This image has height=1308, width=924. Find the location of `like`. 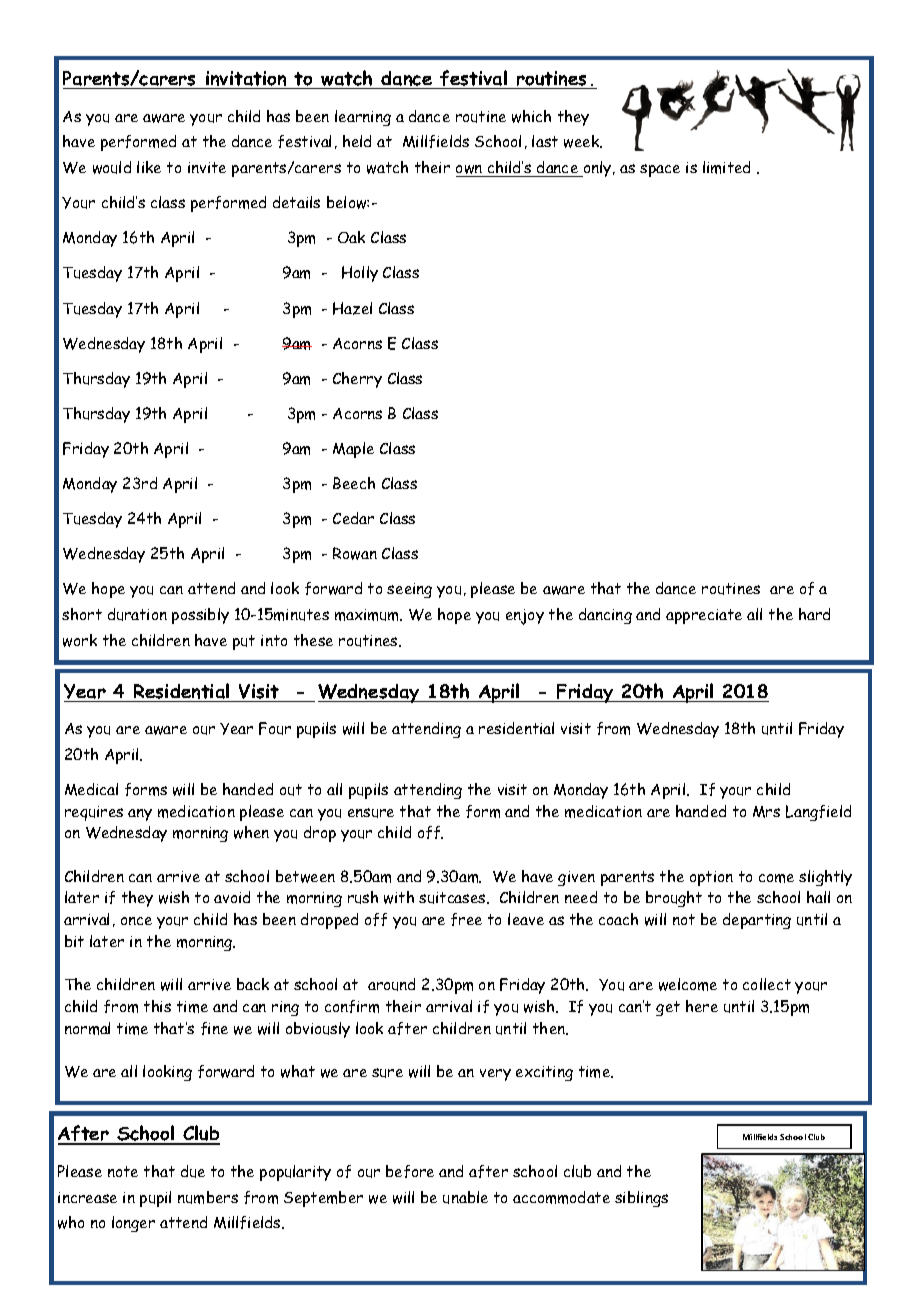

like is located at coordinates (149, 167).
